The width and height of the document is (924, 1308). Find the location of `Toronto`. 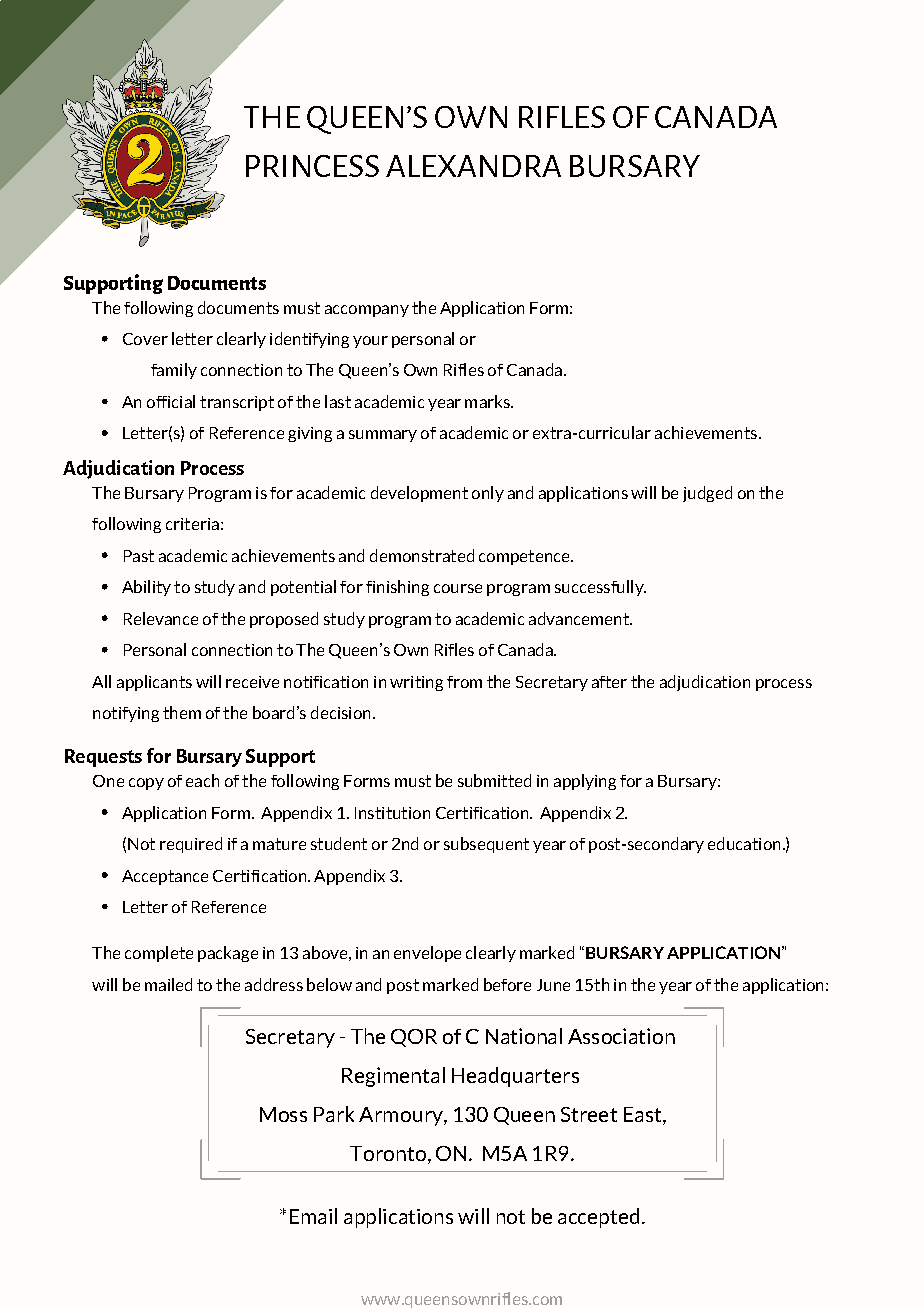

Toronto is located at coordinates (388, 1153).
